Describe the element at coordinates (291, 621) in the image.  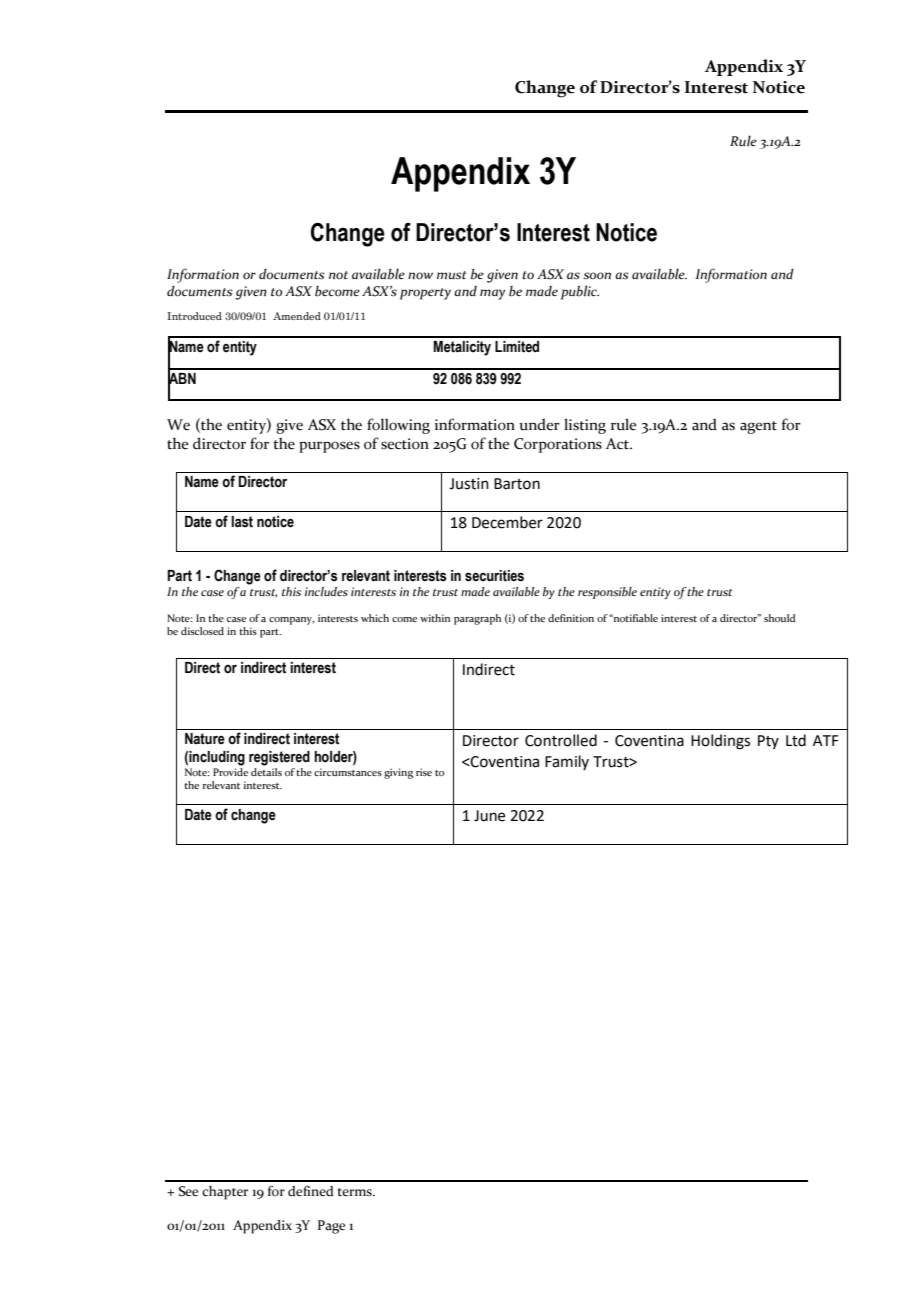
I see `company` at that location.
